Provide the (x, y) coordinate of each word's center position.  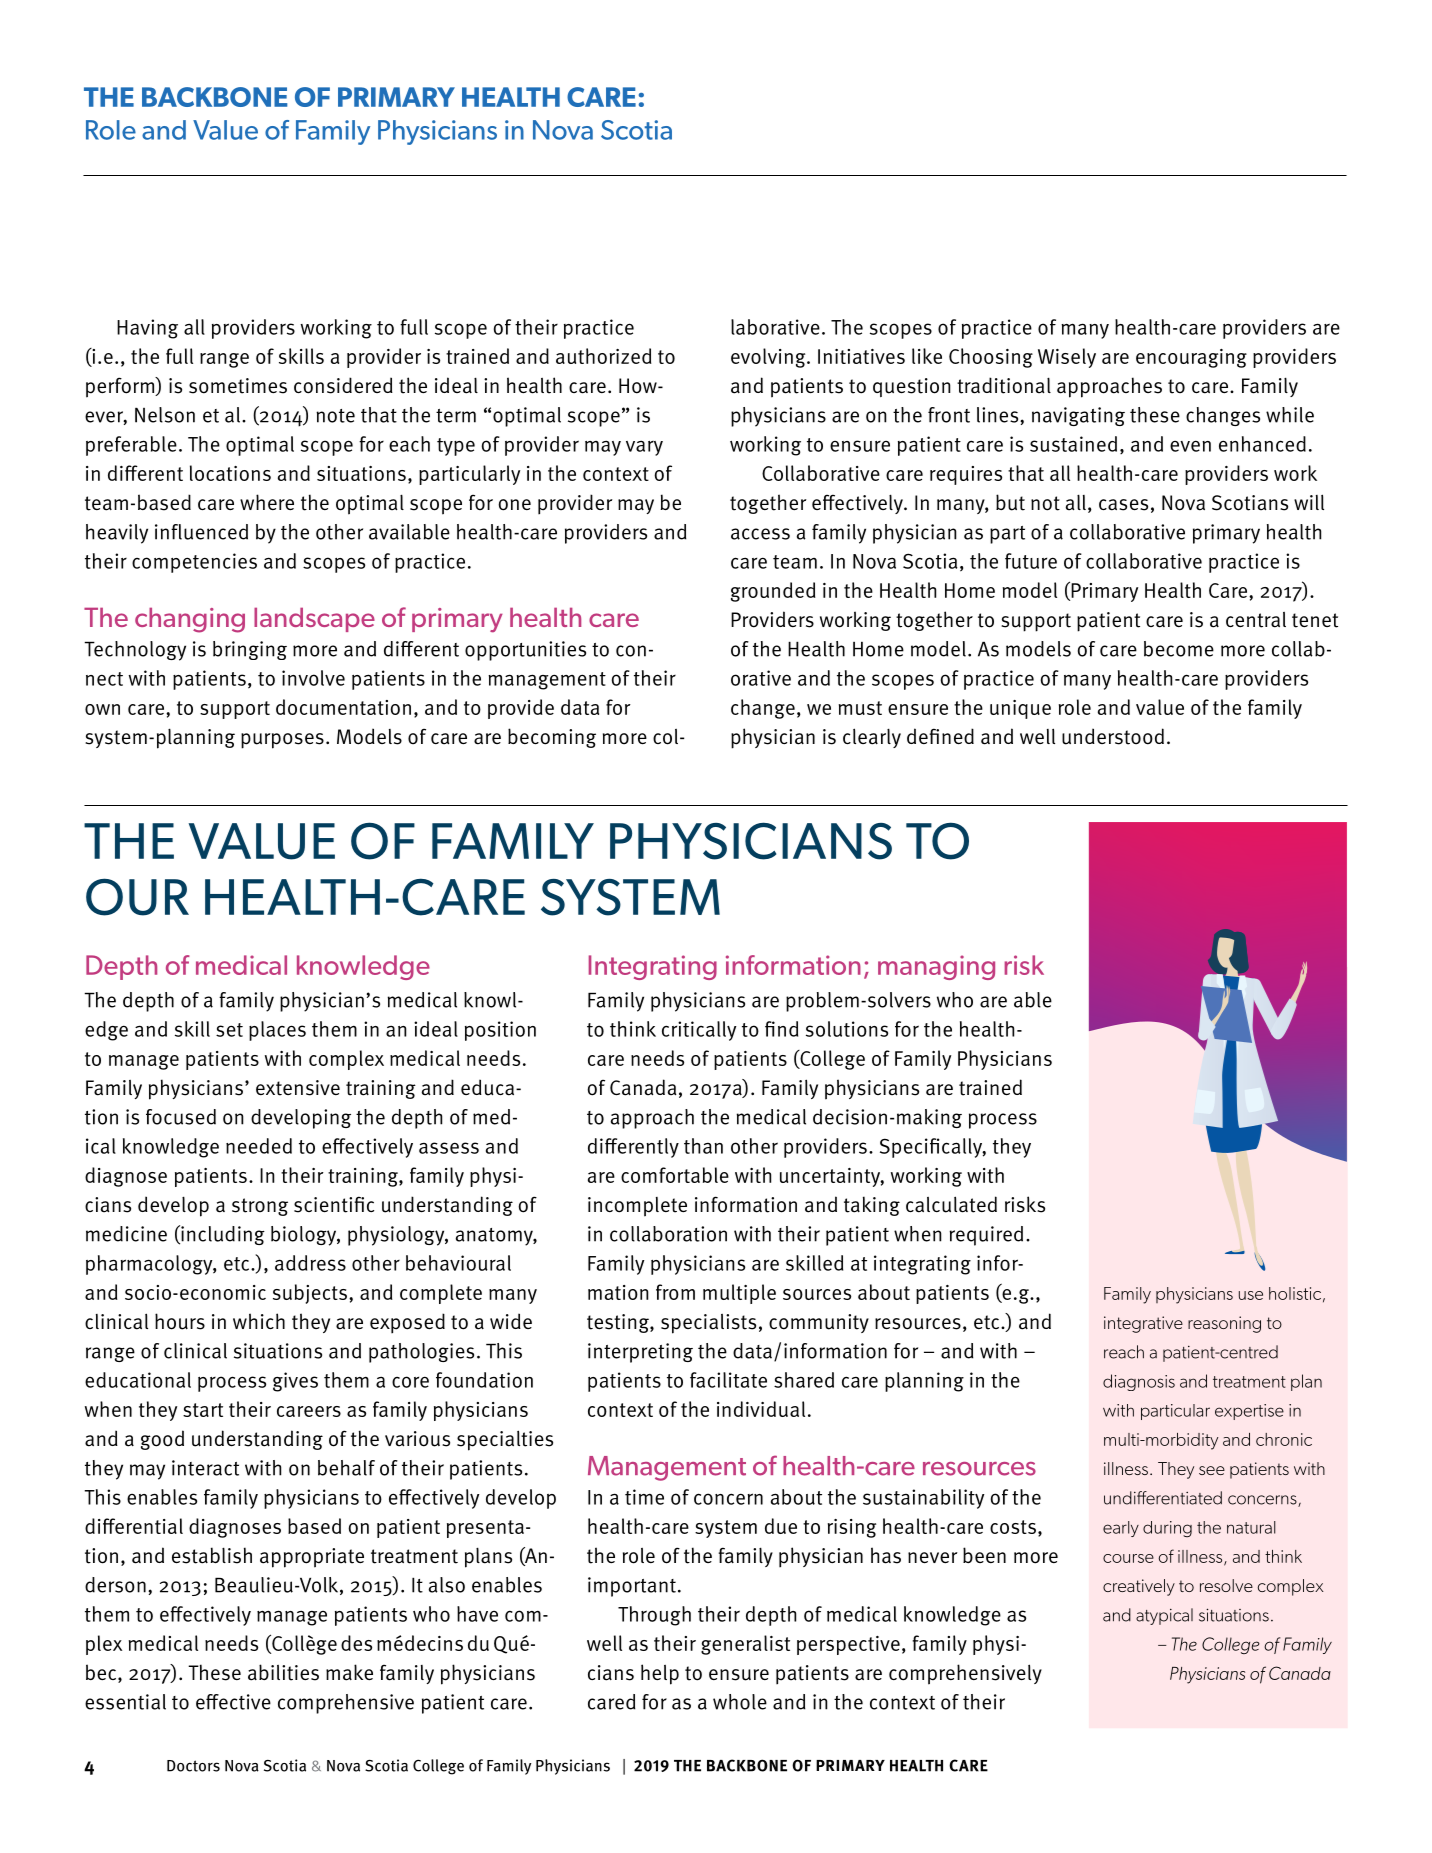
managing (936, 967)
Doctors (193, 1766)
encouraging (1191, 358)
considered (343, 385)
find (781, 1029)
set (229, 1030)
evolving (769, 358)
